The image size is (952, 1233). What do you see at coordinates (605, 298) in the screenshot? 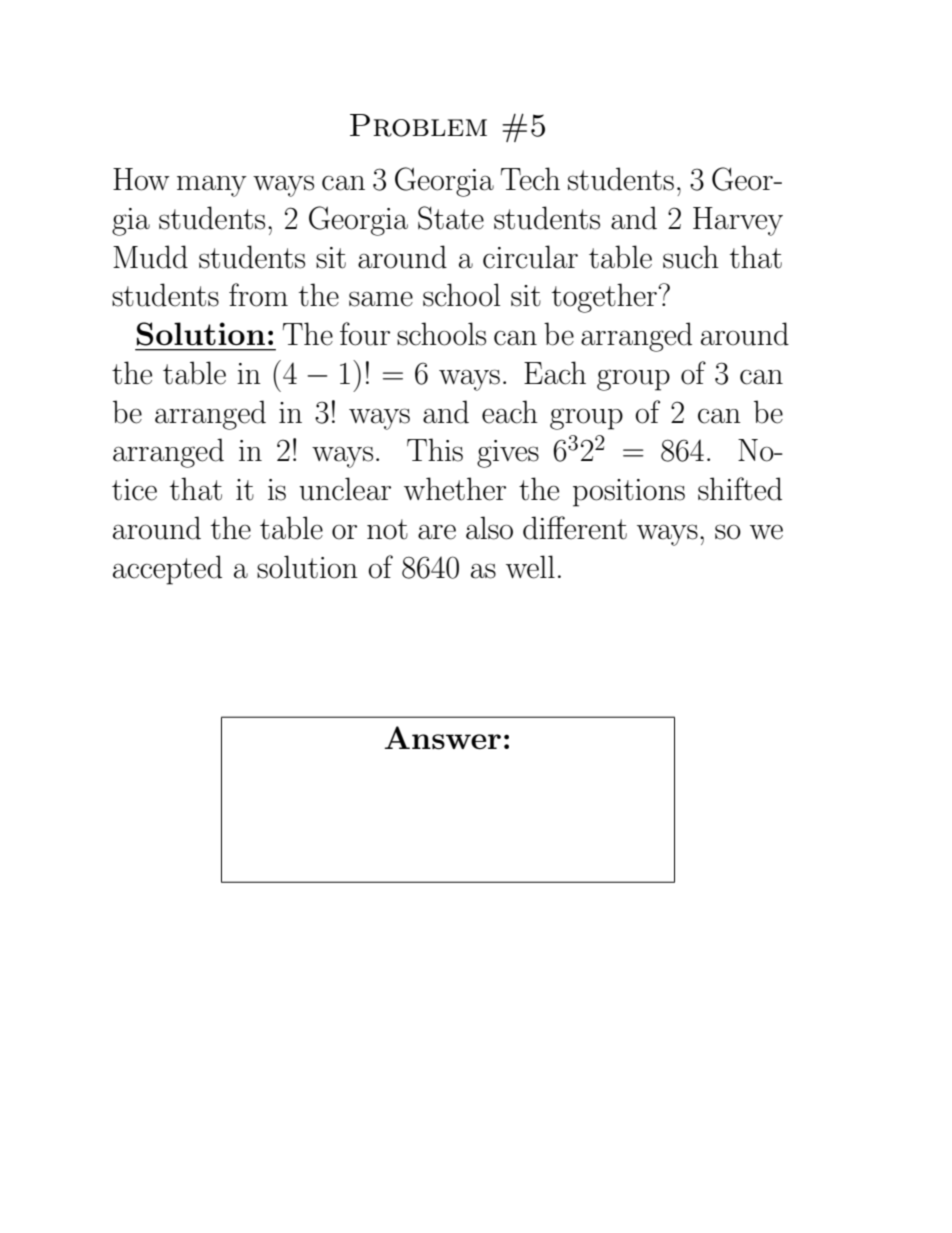
I see `together` at bounding box center [605, 298].
